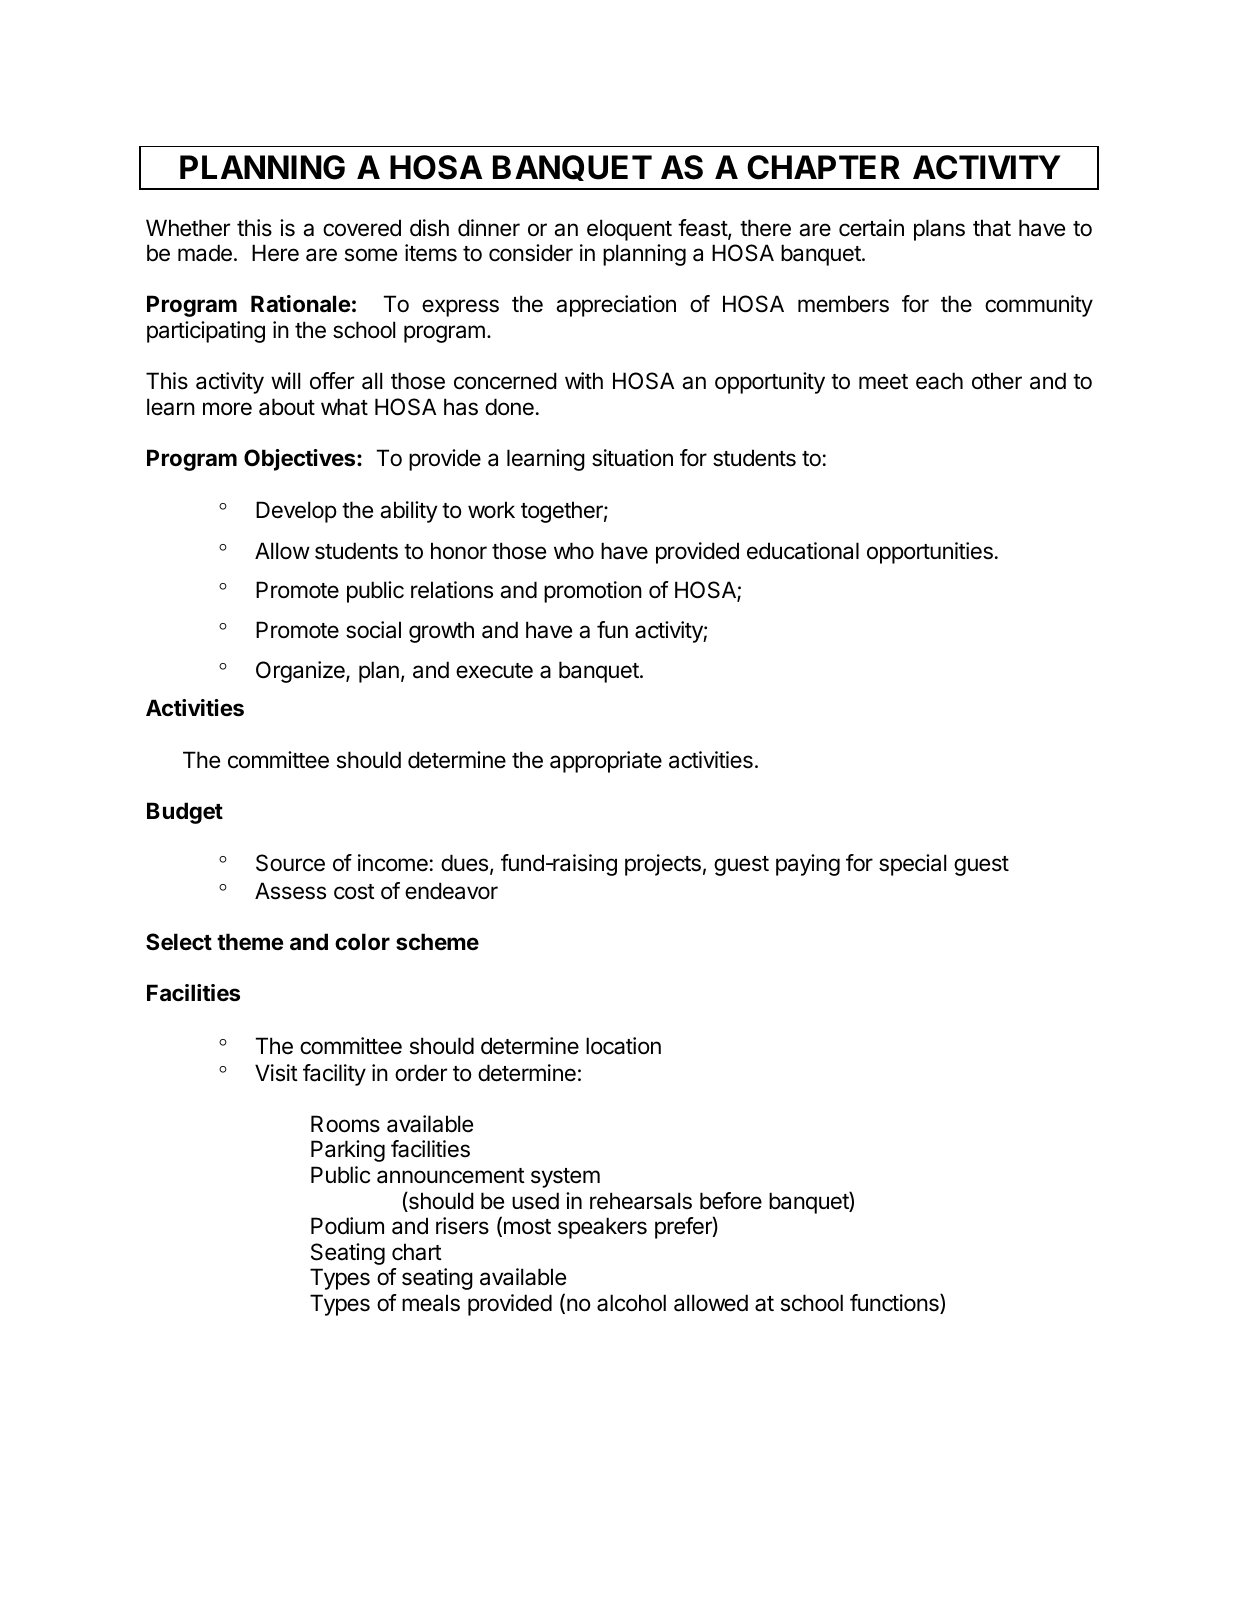 This screenshot has width=1238, height=1602. What do you see at coordinates (301, 672) in the screenshot?
I see `Organize` at bounding box center [301, 672].
